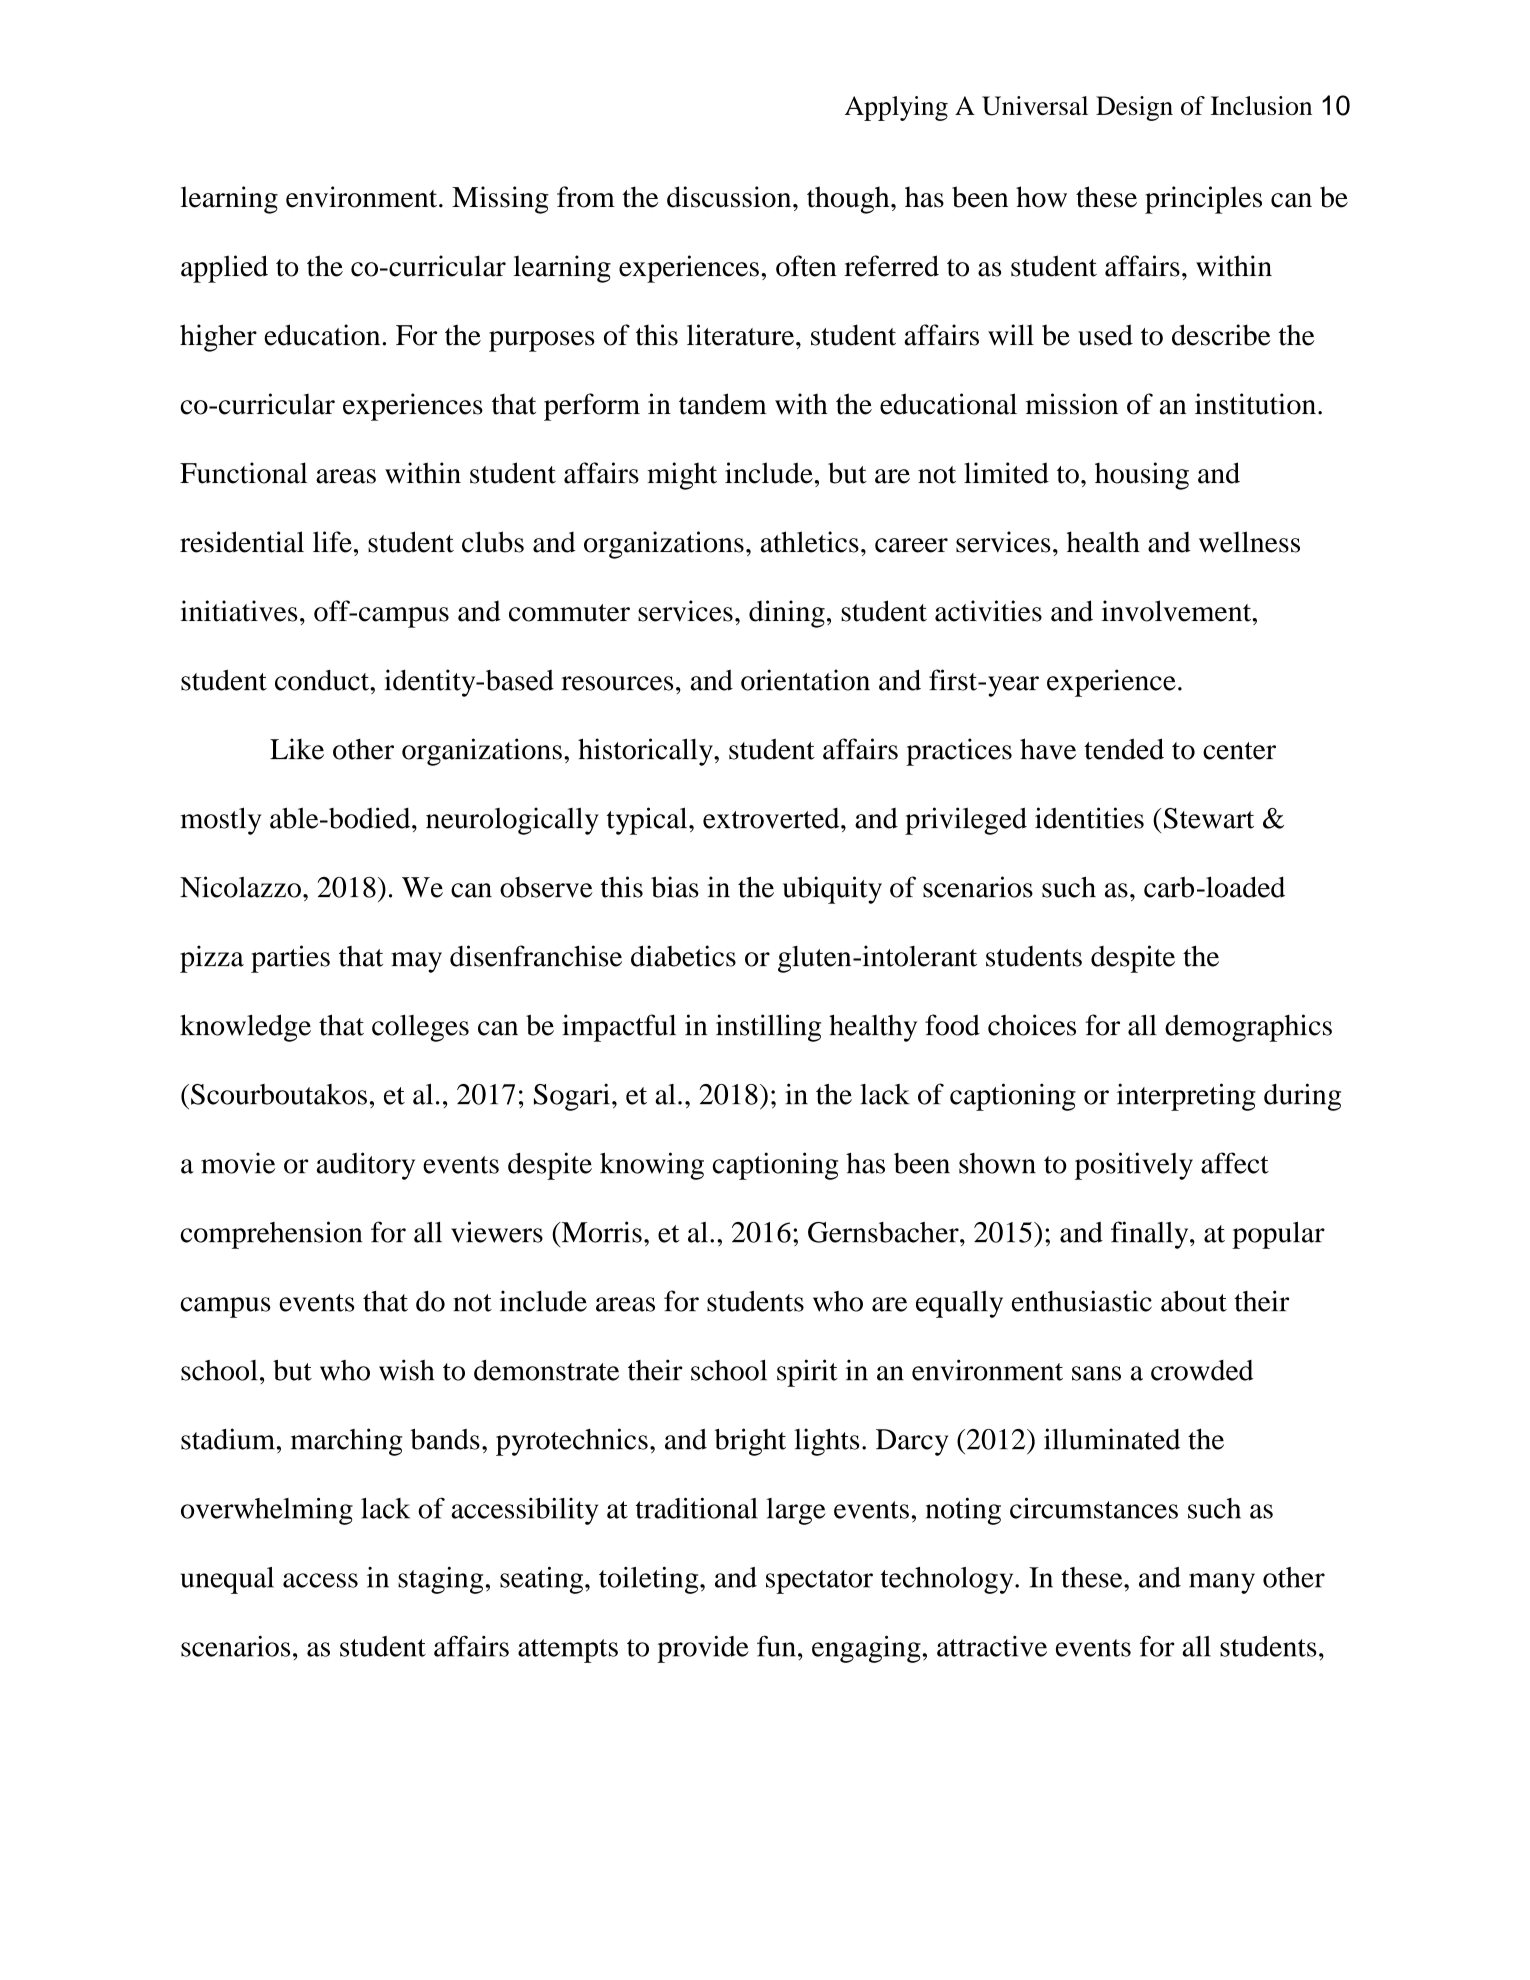 Image resolution: width=1530 pixels, height=1980 pixels. I want to click on discussion, so click(730, 197).
